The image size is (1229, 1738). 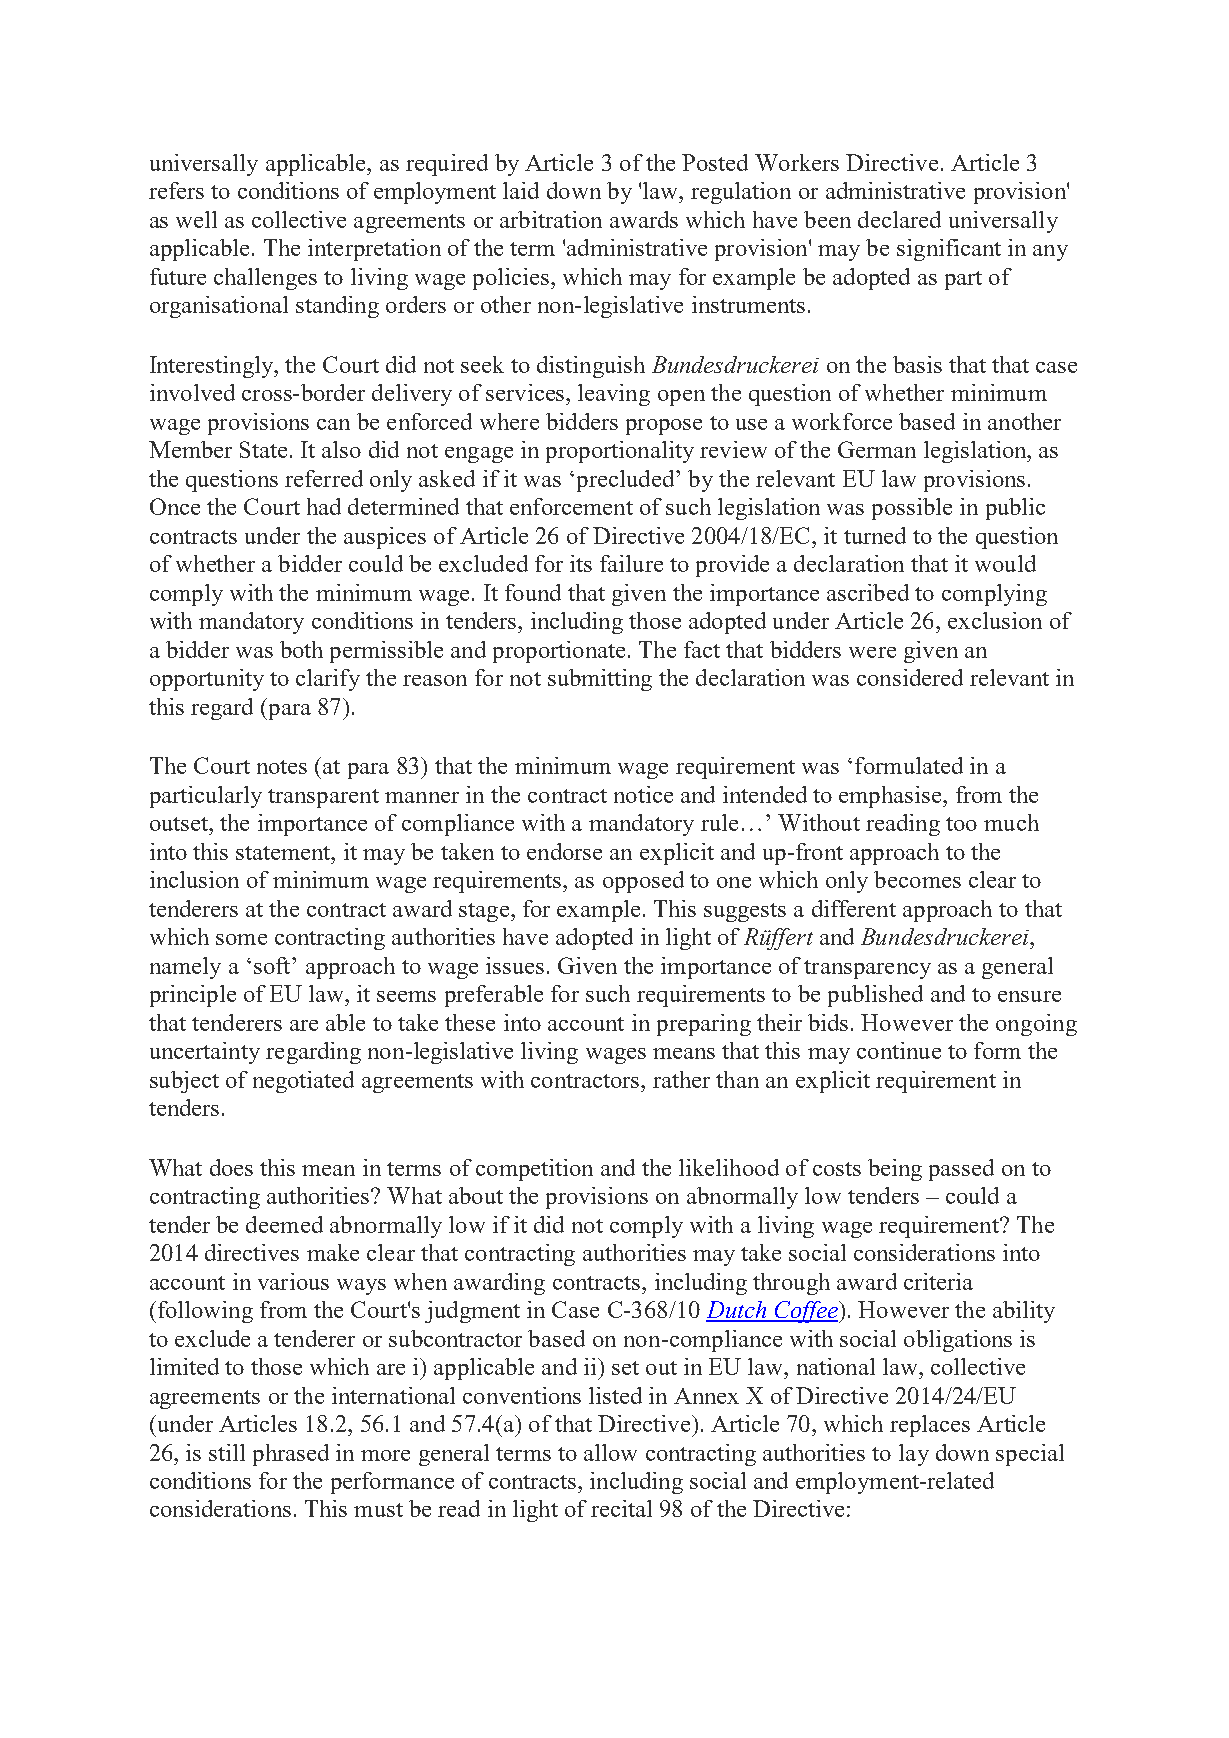 What do you see at coordinates (196, 219) in the document?
I see `well` at bounding box center [196, 219].
